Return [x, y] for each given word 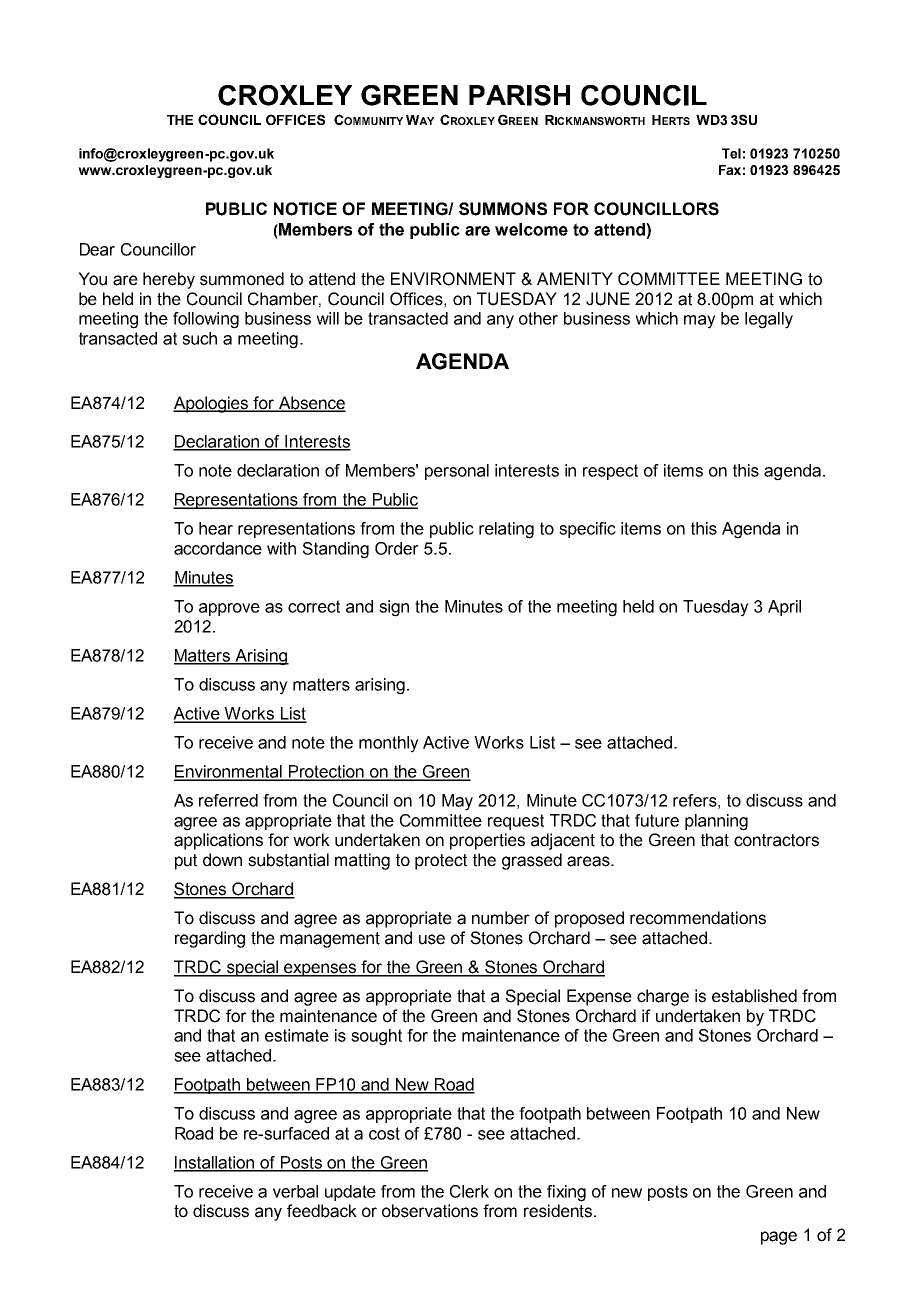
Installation [215, 1163]
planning [716, 822]
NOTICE [305, 209]
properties [487, 841]
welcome [531, 229]
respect [610, 472]
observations [430, 1211]
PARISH [519, 95]
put [186, 862]
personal [457, 472]
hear [216, 528]
